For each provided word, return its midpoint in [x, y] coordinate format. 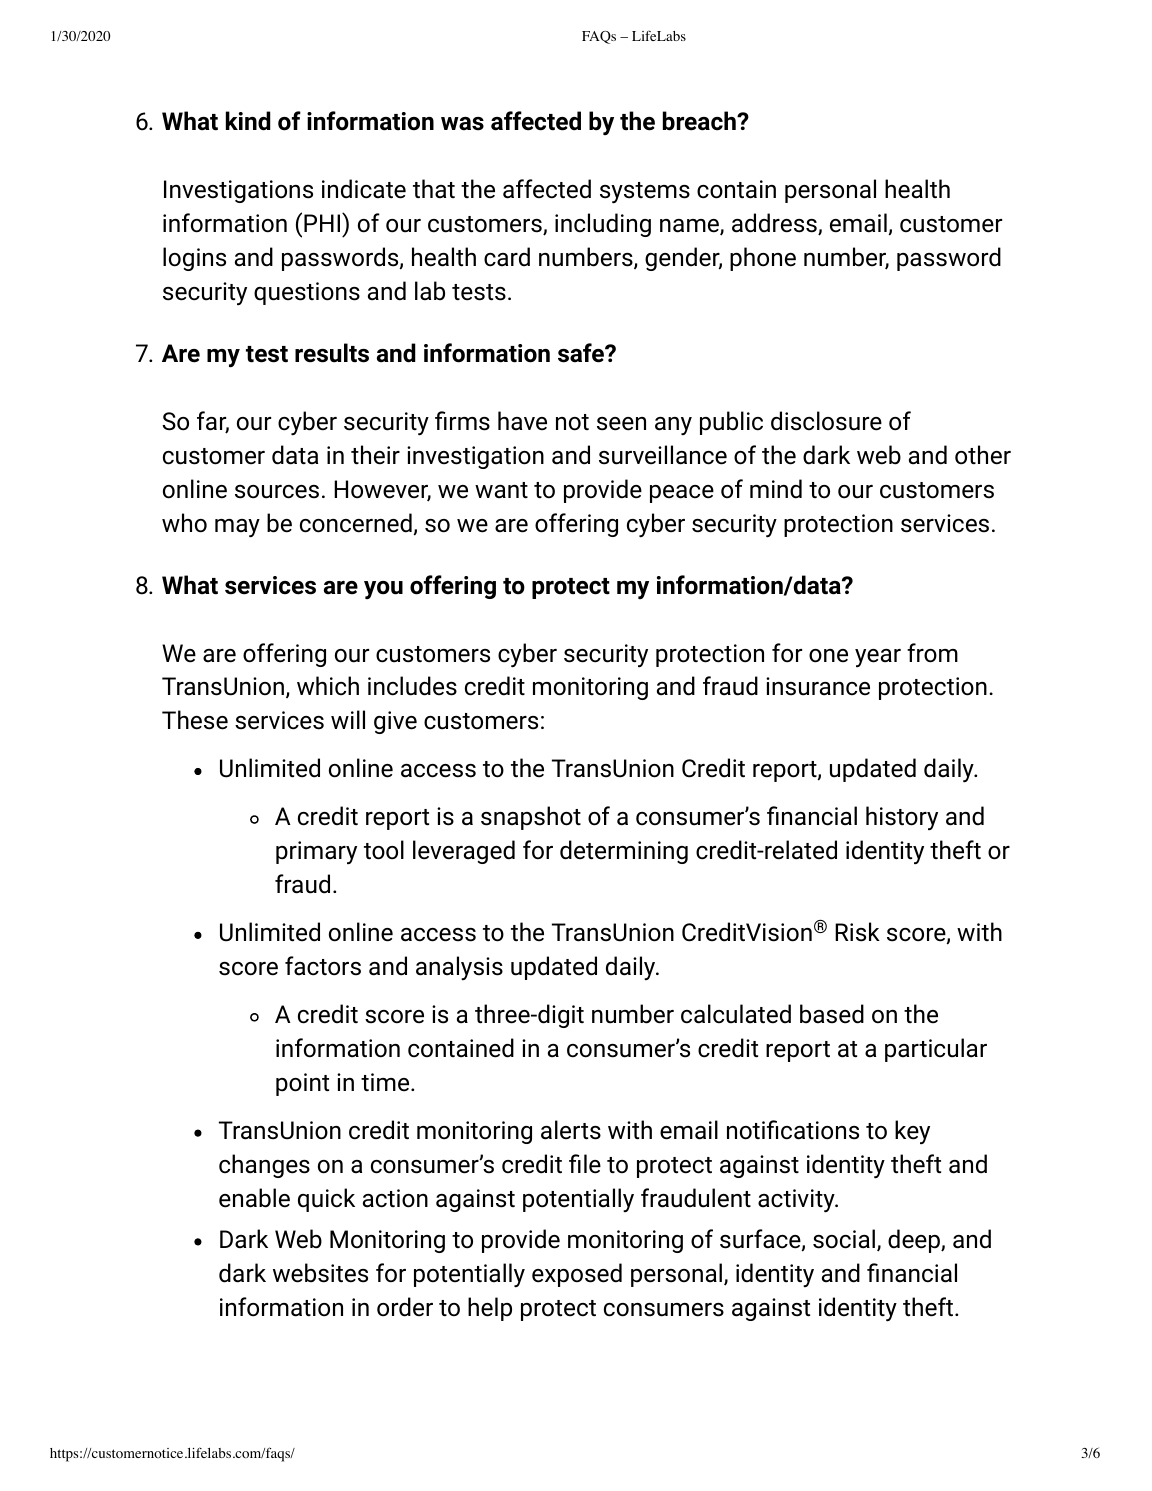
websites [320, 1273]
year [878, 658]
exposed [577, 1275]
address [775, 224]
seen [621, 424]
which [328, 685]
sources [277, 492]
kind [248, 121]
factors [323, 966]
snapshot [531, 818]
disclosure [826, 421]
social [844, 1239]
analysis [459, 968]
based [832, 1014]
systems [645, 193]
